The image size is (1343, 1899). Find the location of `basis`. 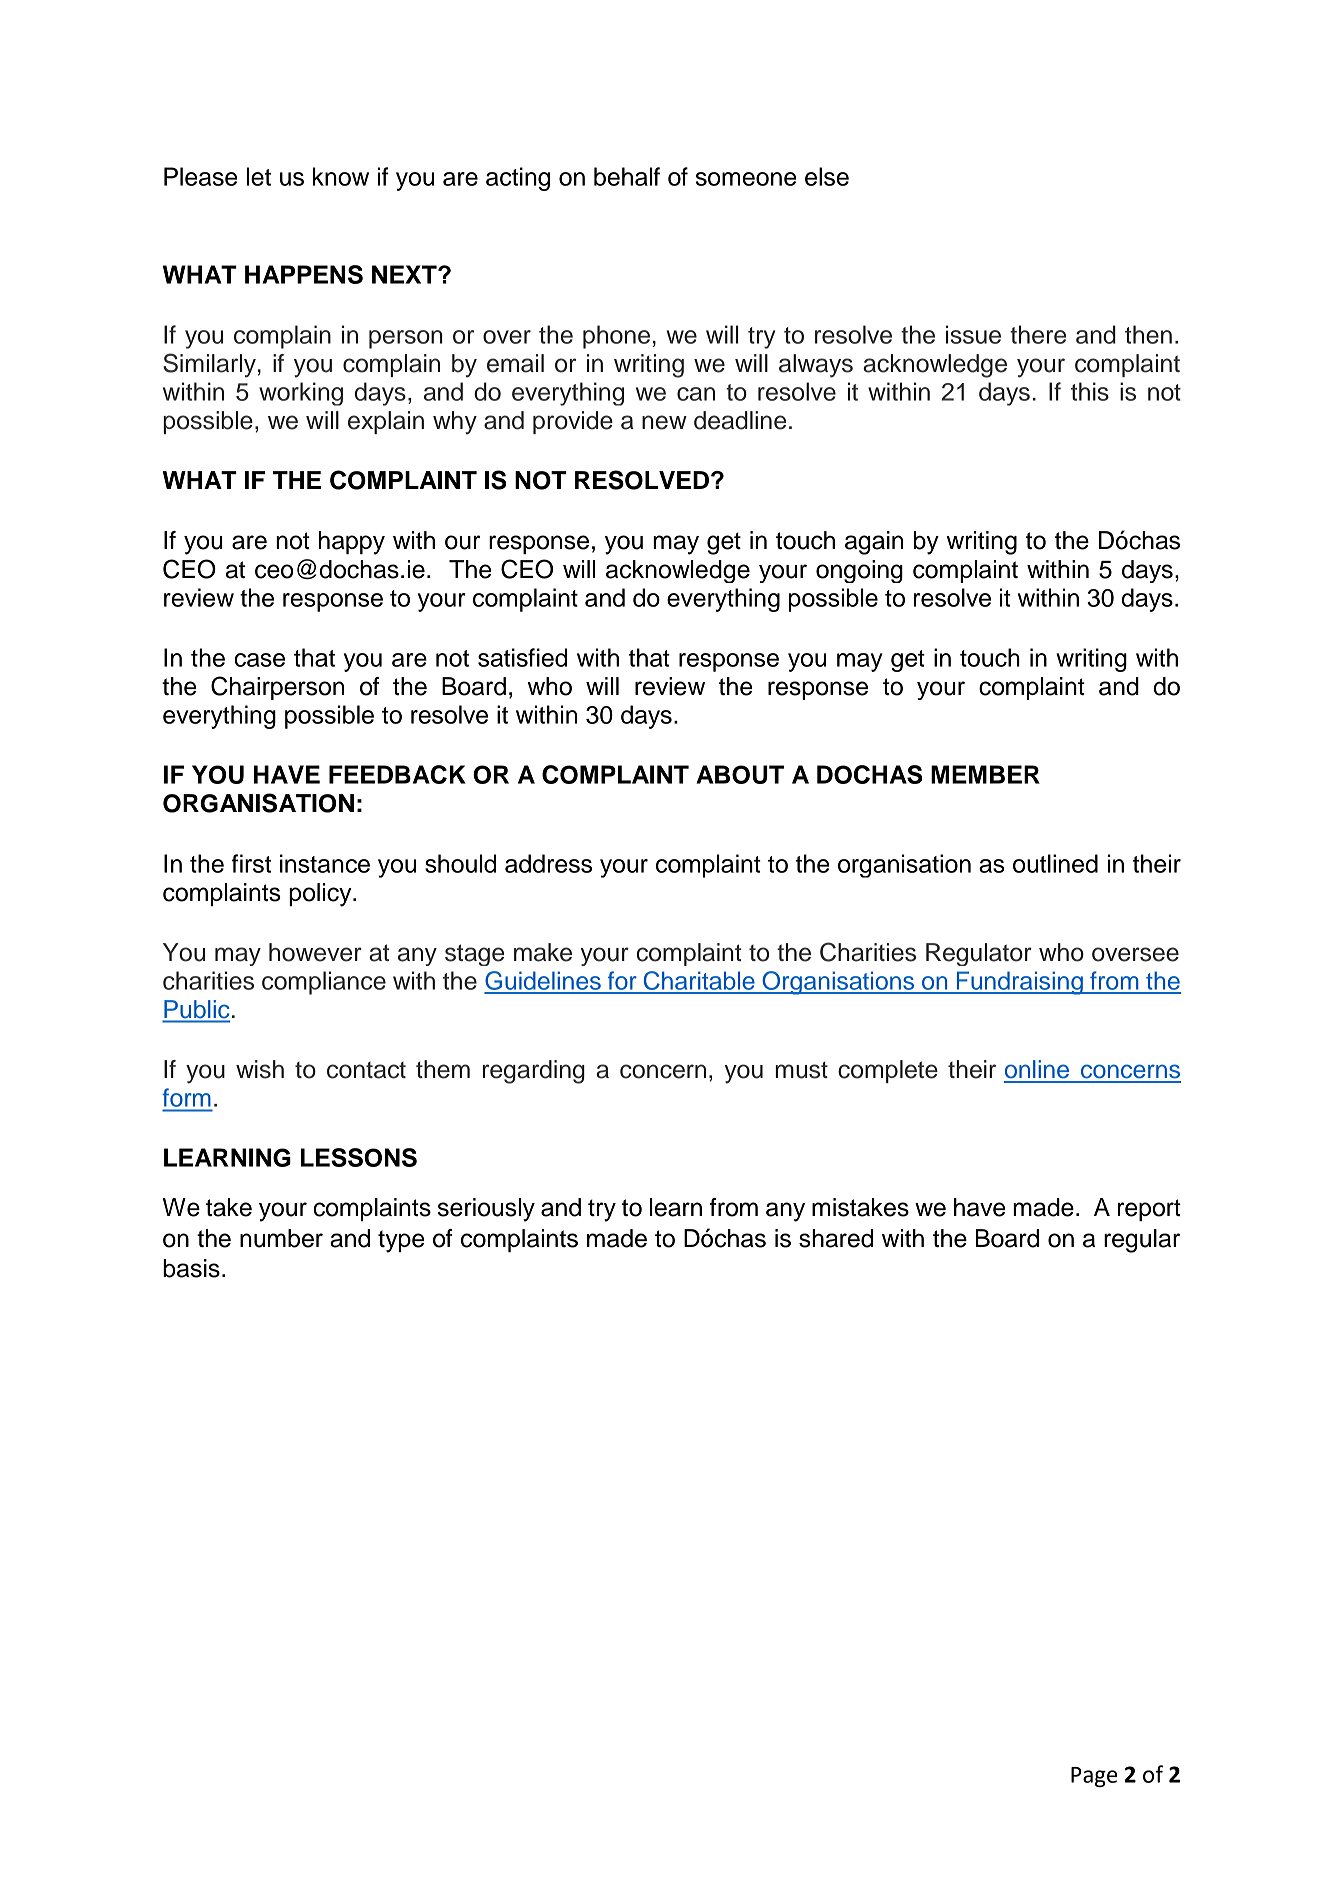

basis is located at coordinates (191, 1268).
